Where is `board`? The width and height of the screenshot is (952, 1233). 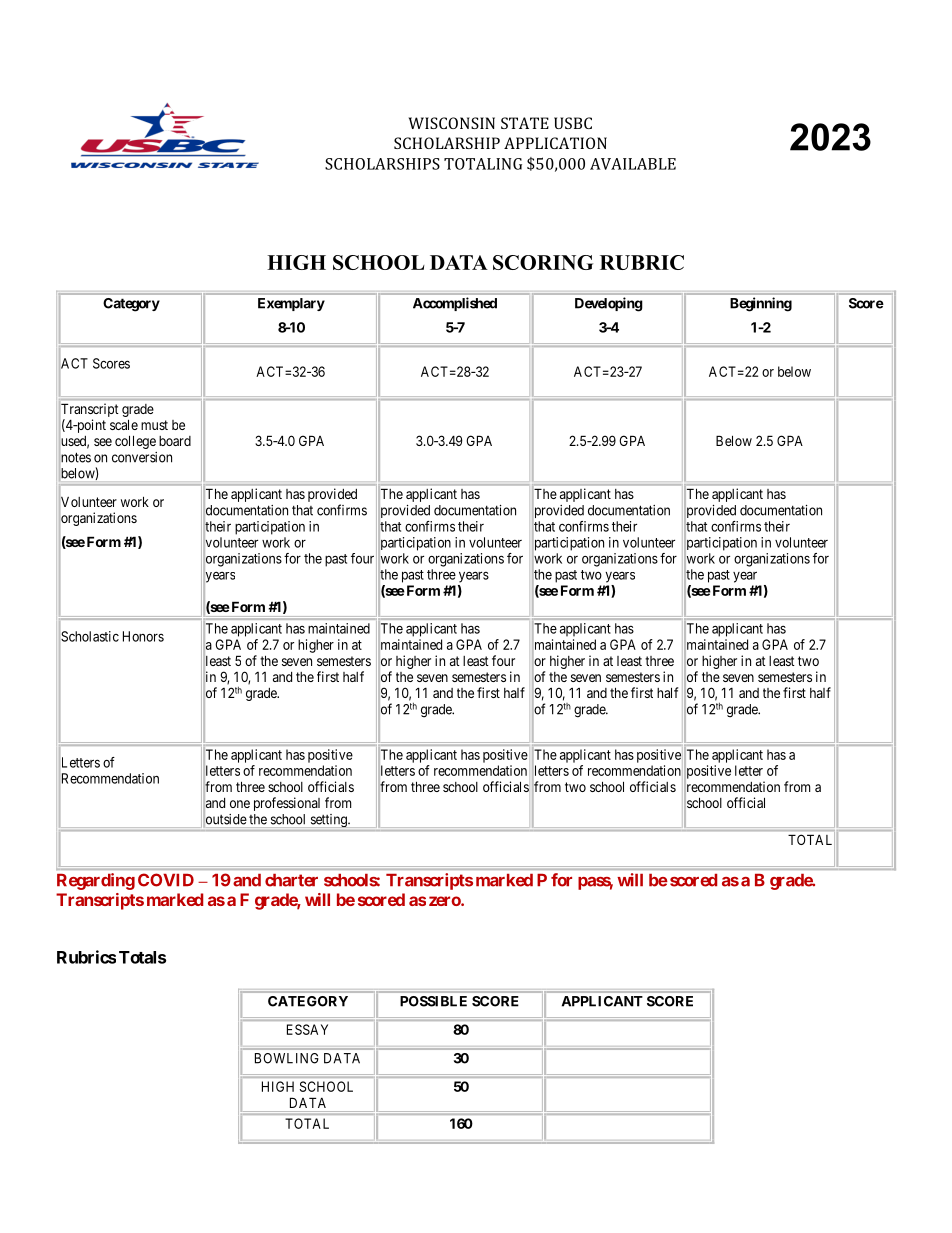
board is located at coordinates (175, 441).
